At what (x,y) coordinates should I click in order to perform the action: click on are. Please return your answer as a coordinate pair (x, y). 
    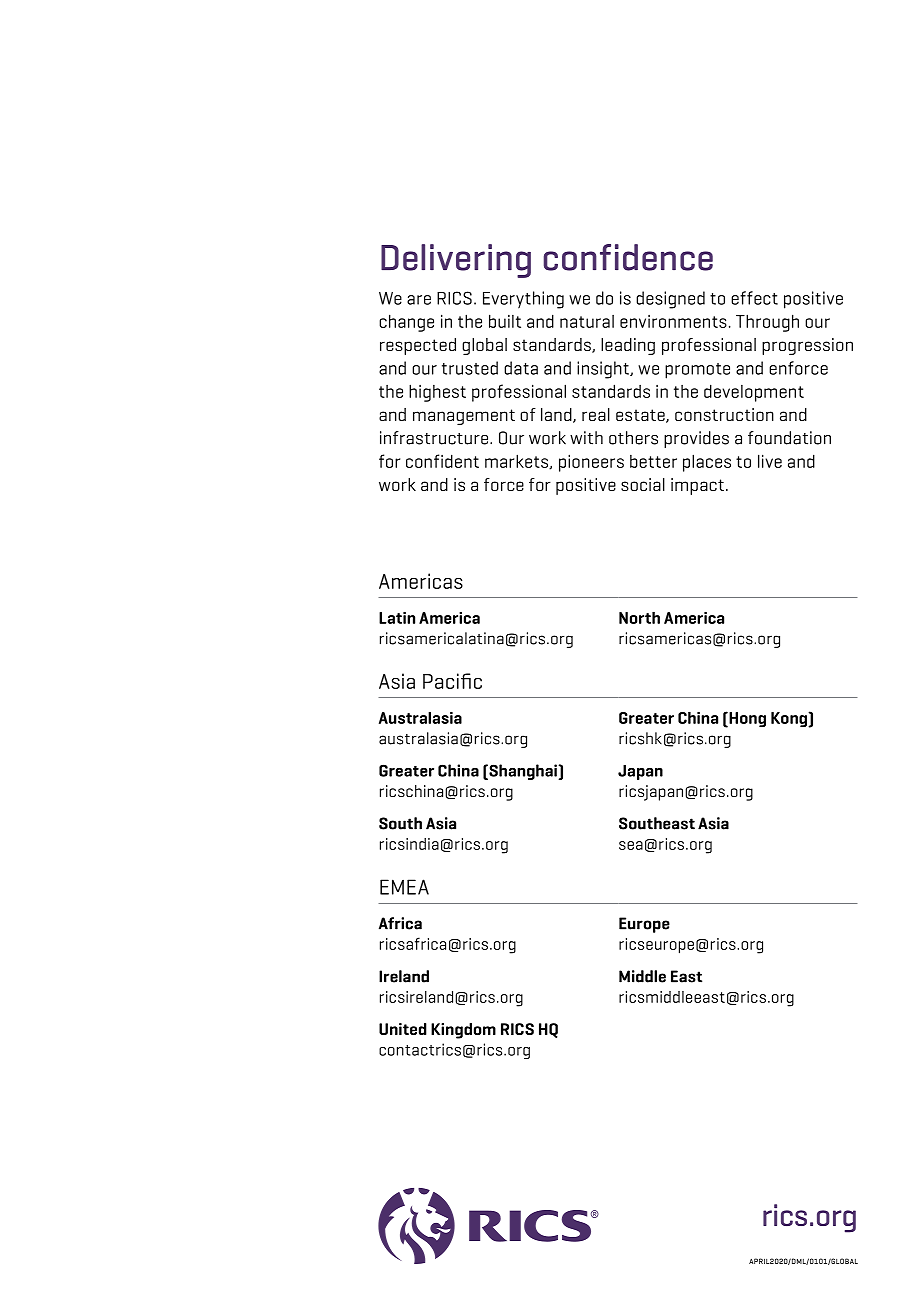
    Looking at the image, I should click on (419, 300).
